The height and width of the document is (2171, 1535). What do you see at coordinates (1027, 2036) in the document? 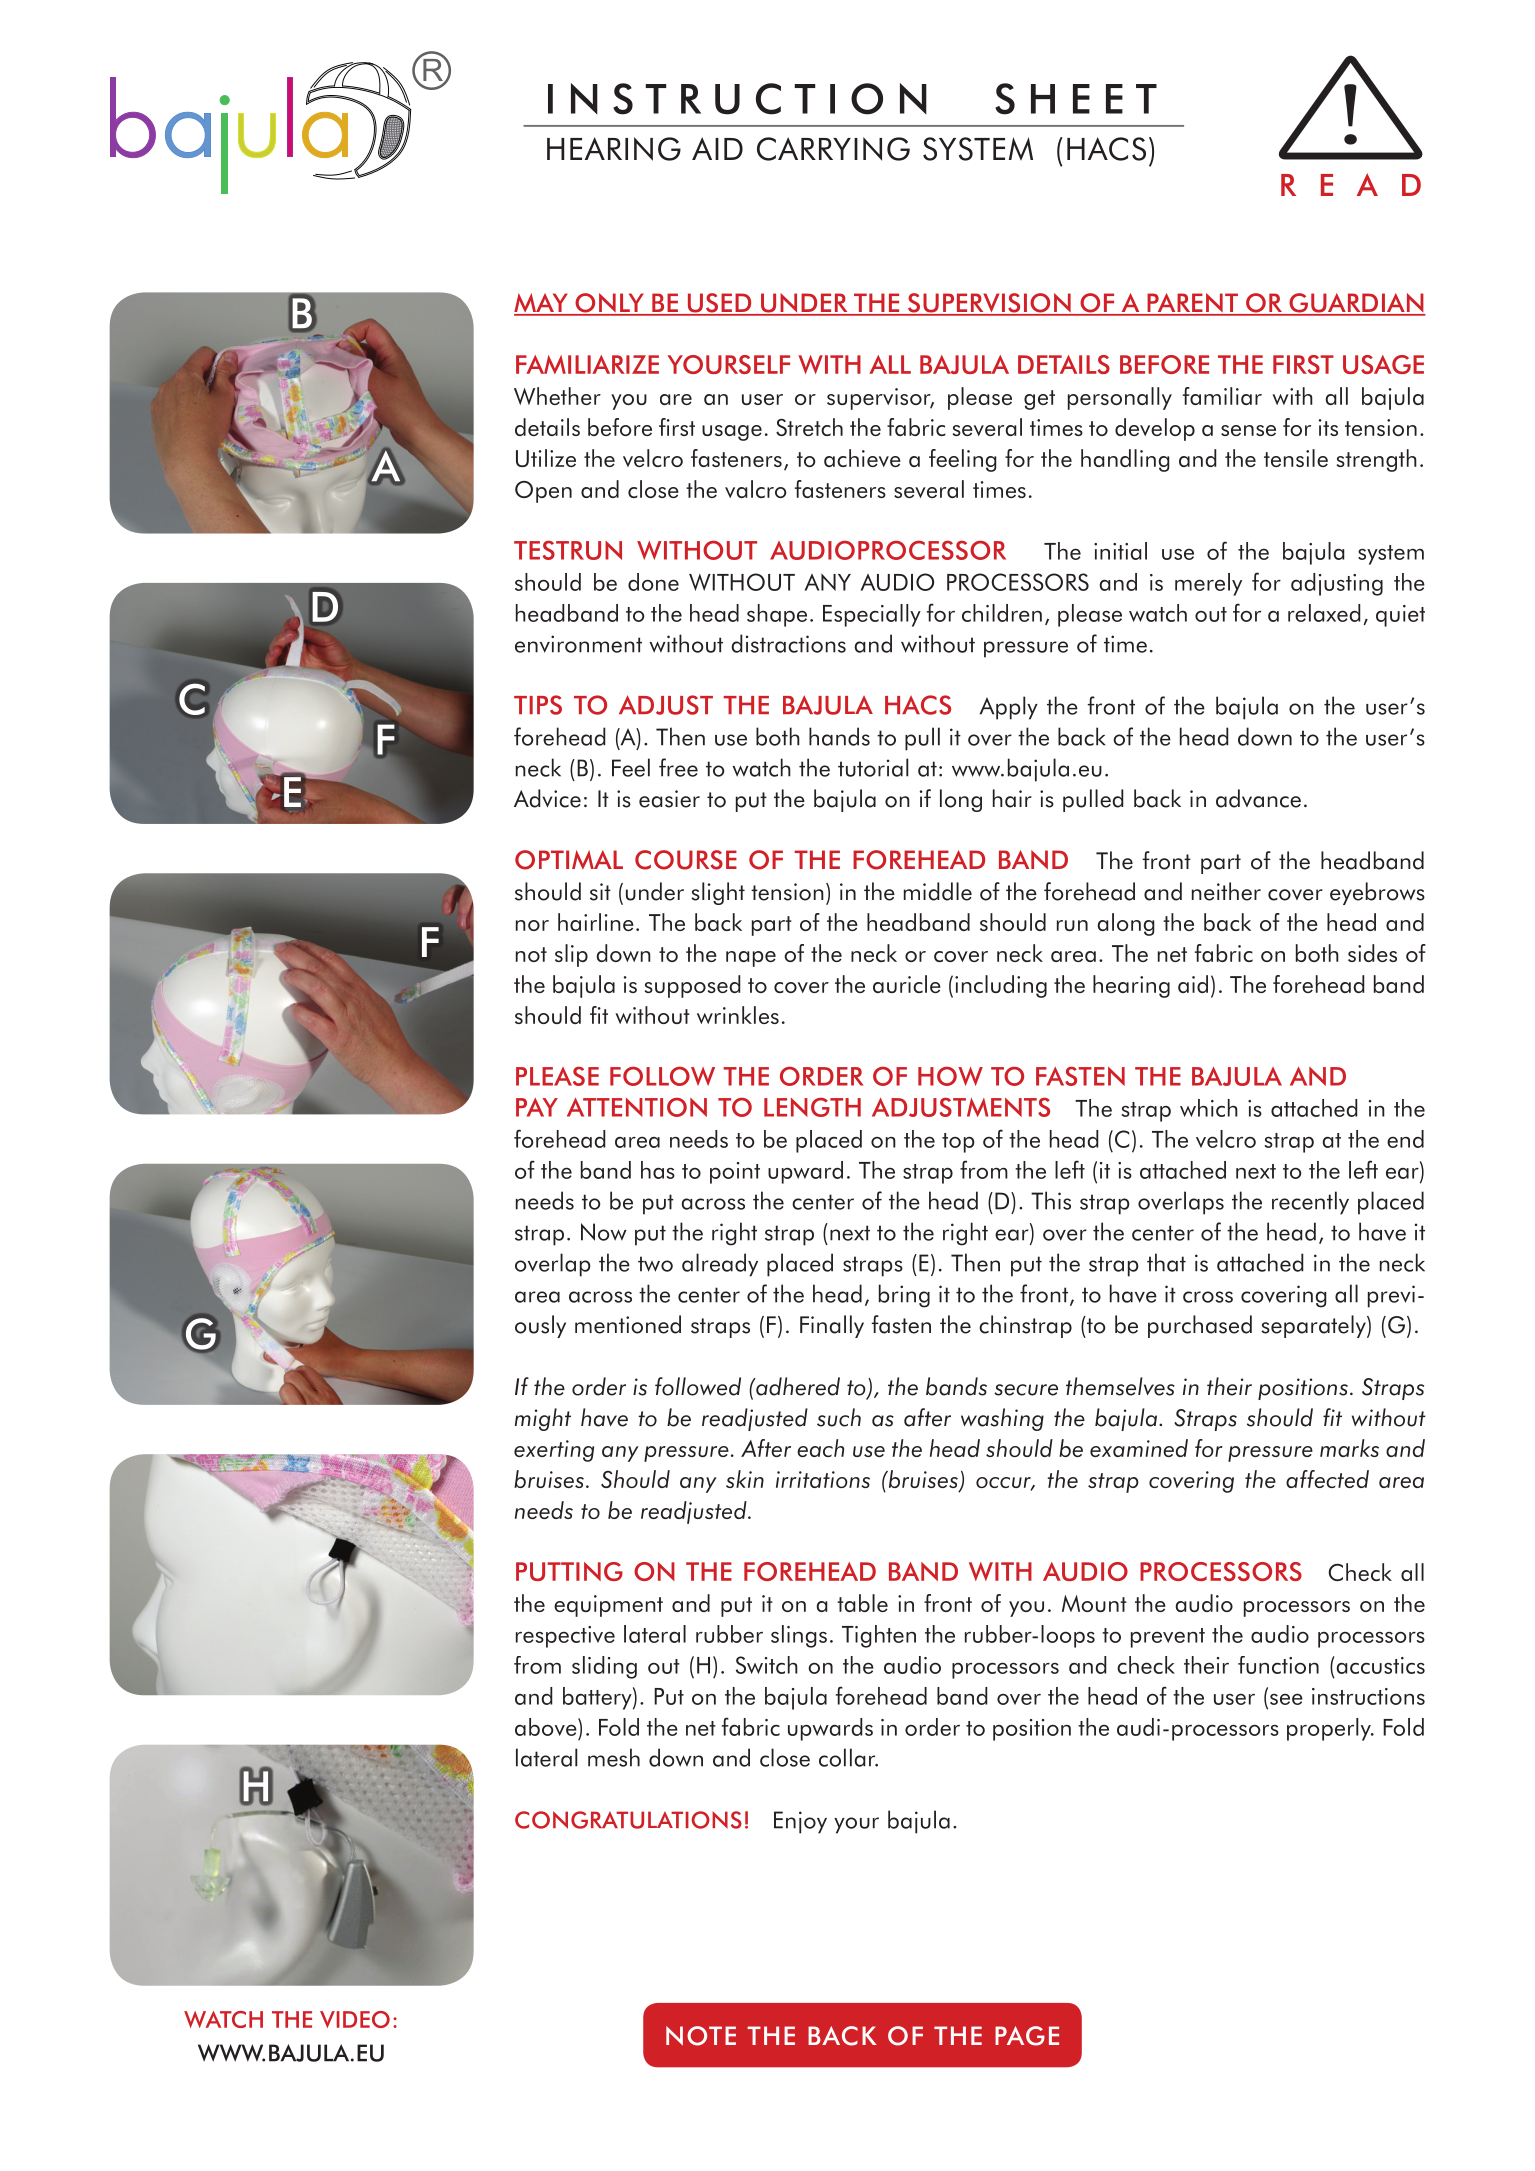
I see `PAGE` at bounding box center [1027, 2036].
